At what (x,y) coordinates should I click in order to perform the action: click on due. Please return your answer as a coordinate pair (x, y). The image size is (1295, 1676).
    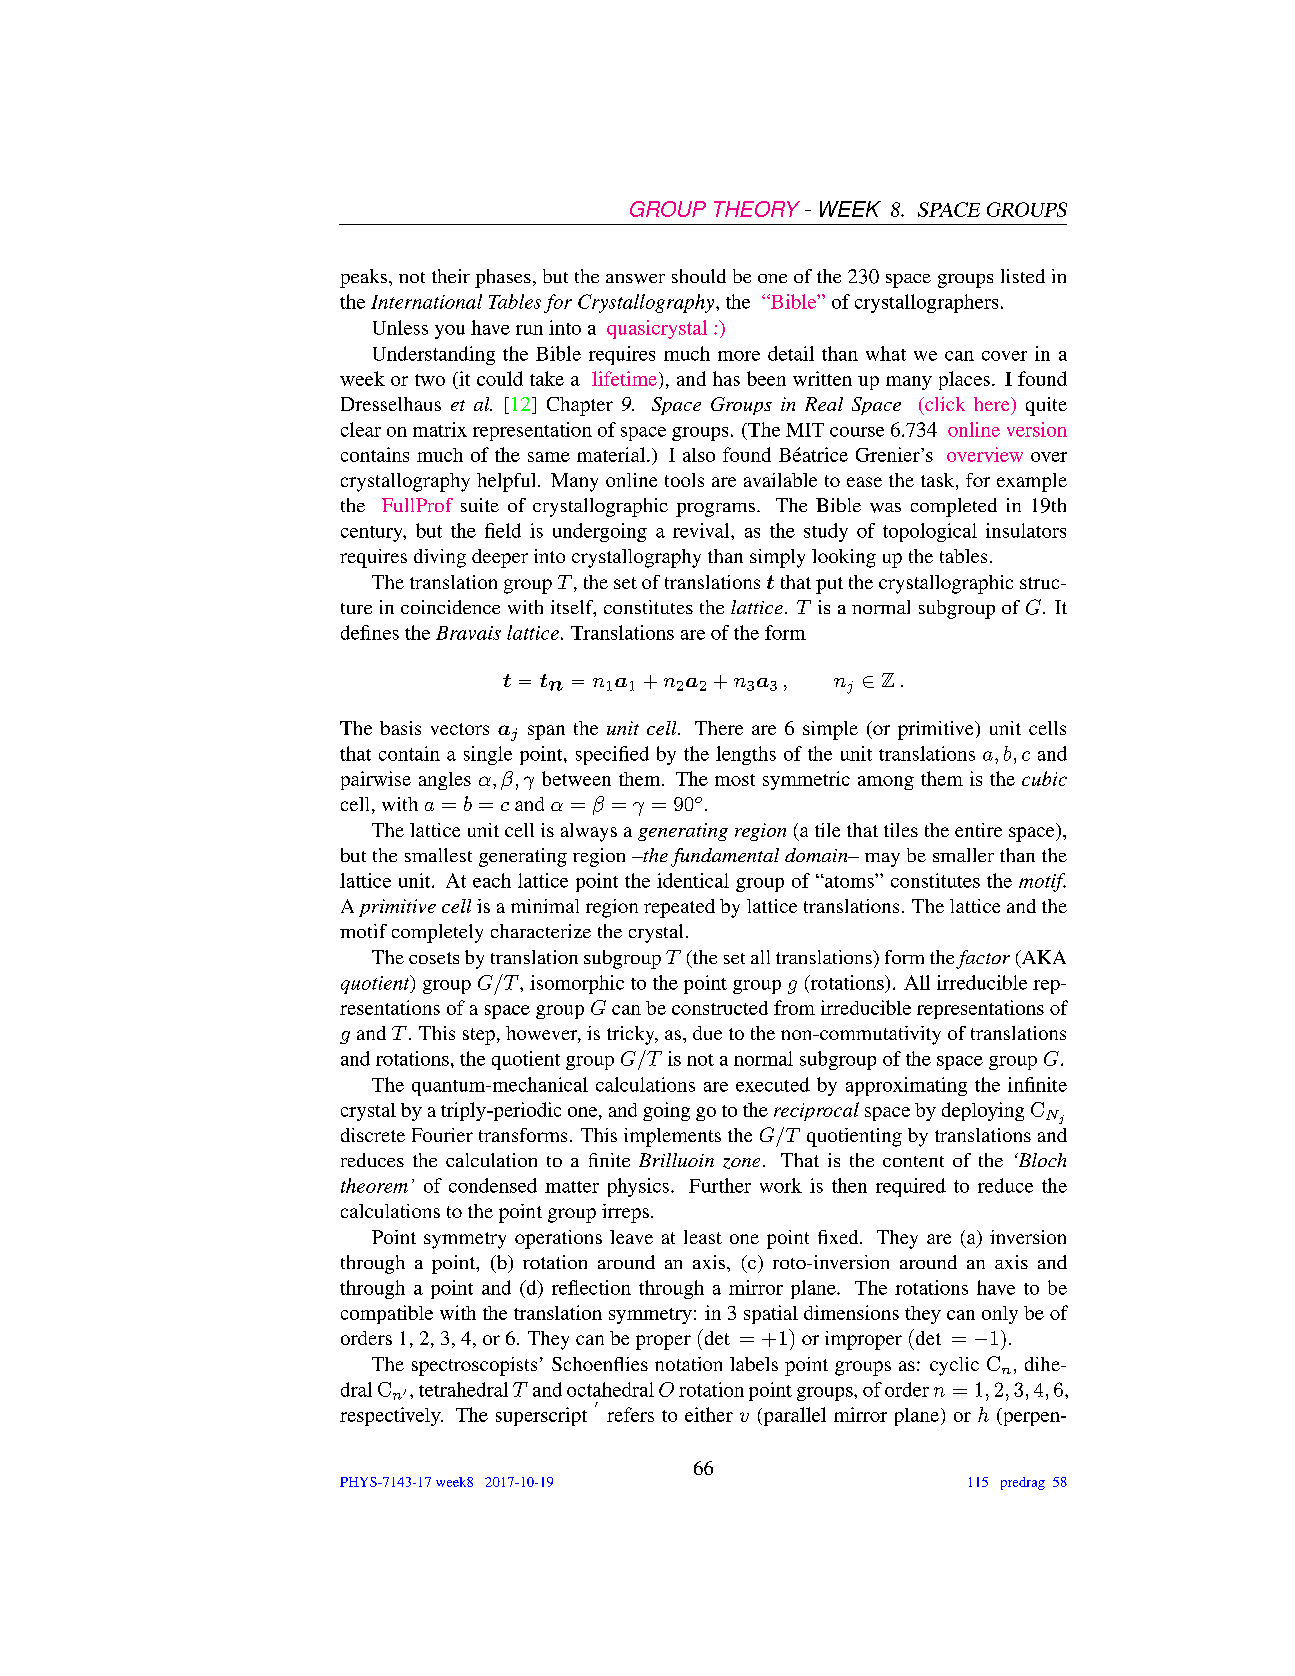
    Looking at the image, I should click on (707, 1033).
